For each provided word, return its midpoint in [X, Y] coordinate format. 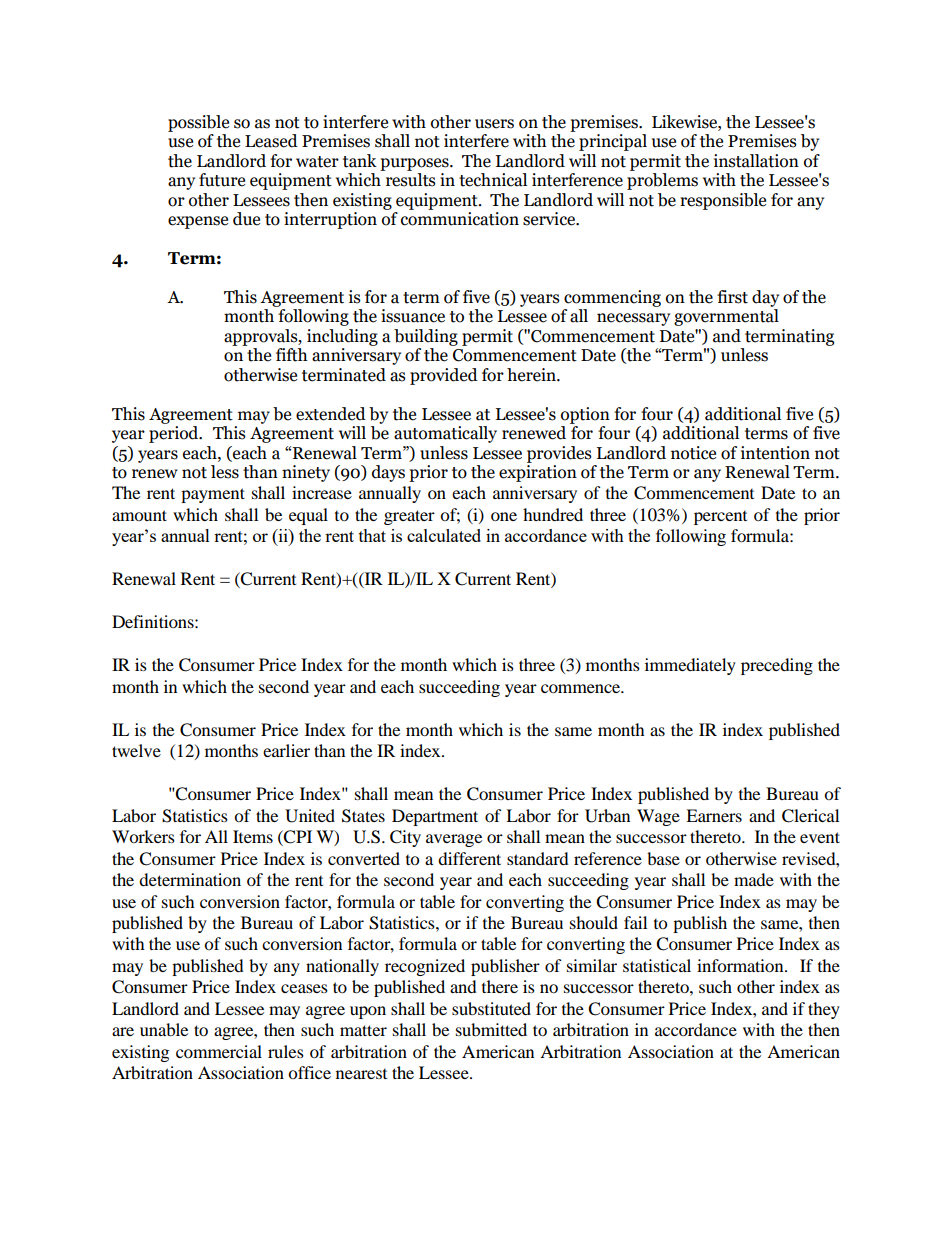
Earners [714, 815]
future [222, 180]
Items [253, 836]
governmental [726, 317]
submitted [491, 1029]
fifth [291, 355]
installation [756, 161]
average [454, 840]
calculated [444, 535]
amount [139, 515]
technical [493, 180]
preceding [777, 666]
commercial [219, 1051]
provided [444, 376]
